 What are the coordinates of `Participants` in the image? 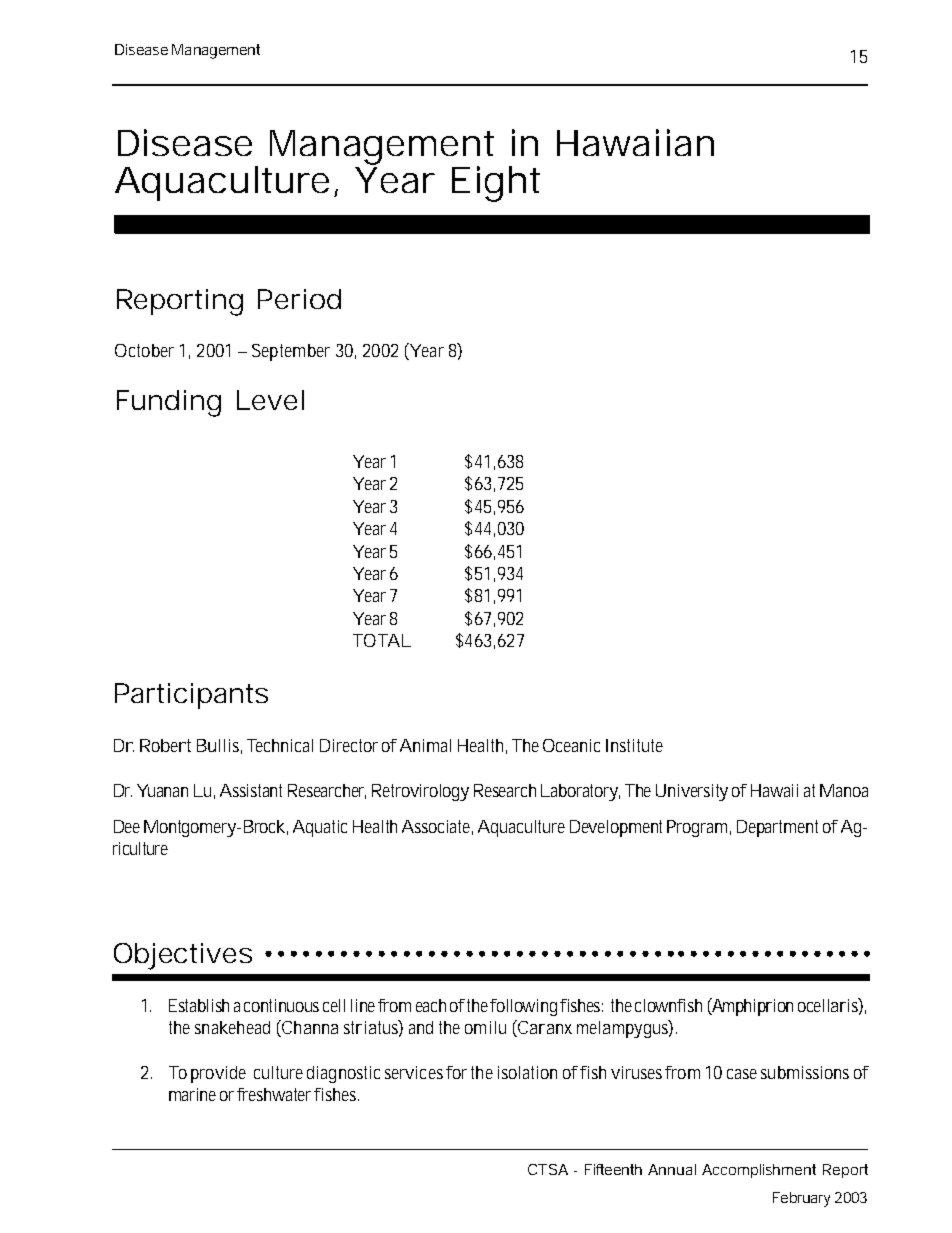 It's located at (191, 696).
